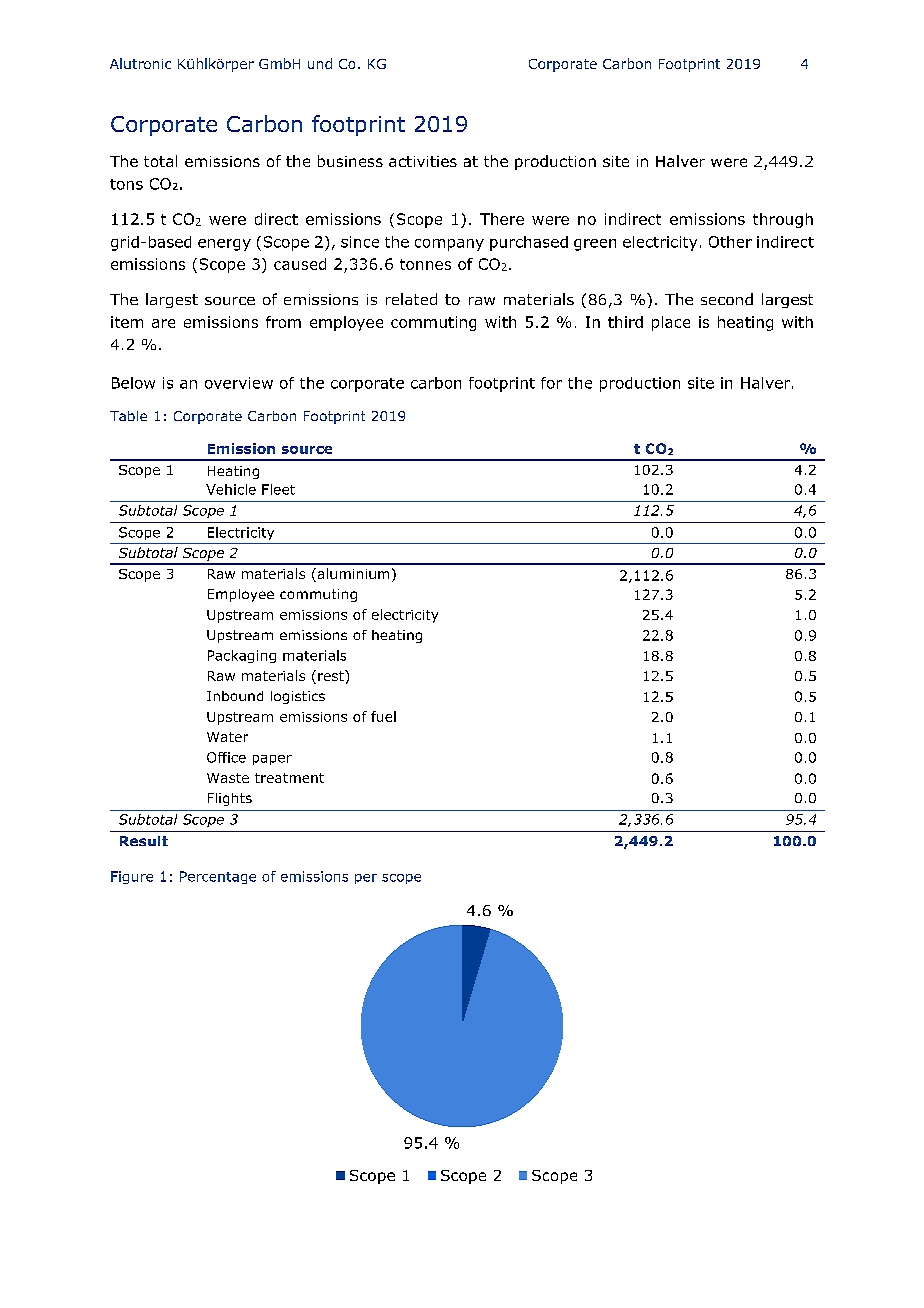 The image size is (924, 1308). Describe the element at coordinates (352, 575) in the screenshot. I see `aluminium` at that location.
